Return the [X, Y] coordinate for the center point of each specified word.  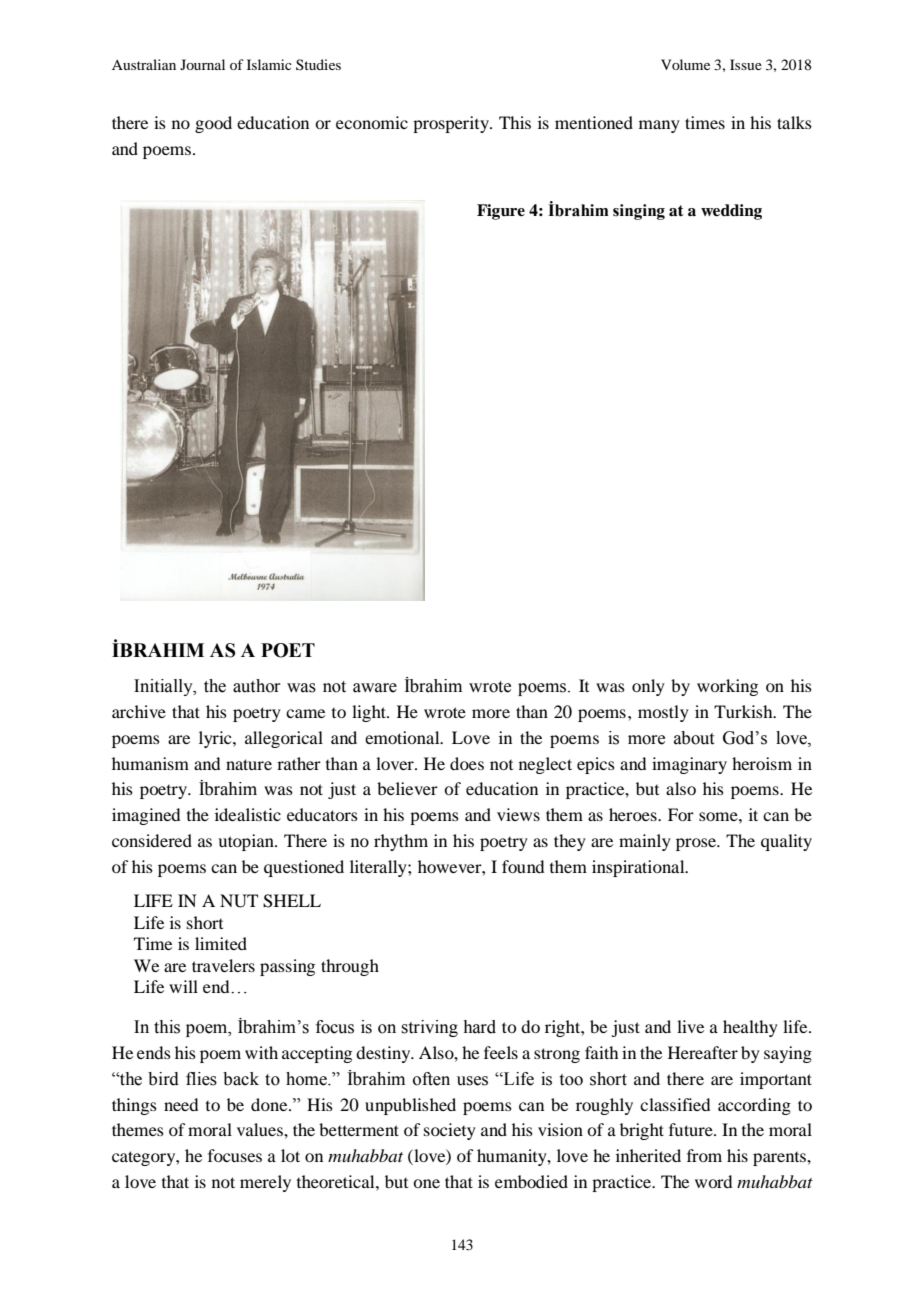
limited [221, 943]
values [261, 1129]
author [257, 686]
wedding [731, 212]
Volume [685, 64]
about [694, 738]
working [727, 687]
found [523, 866]
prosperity [452, 124]
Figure [501, 212]
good [213, 124]
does [467, 763]
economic [372, 122]
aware [375, 688]
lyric [216, 739]
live [690, 1026]
